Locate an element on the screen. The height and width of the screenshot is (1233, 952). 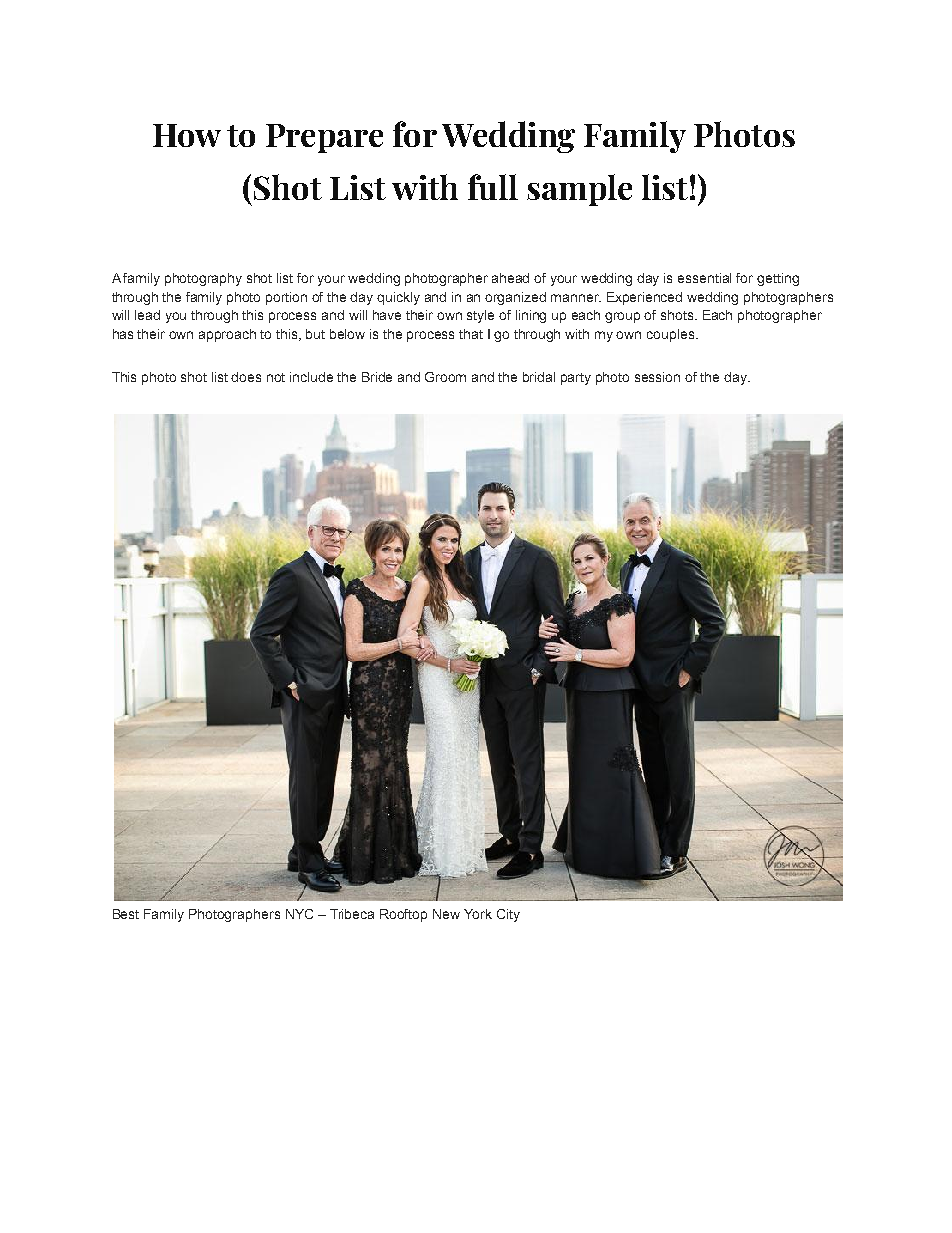
full is located at coordinates (493, 187).
